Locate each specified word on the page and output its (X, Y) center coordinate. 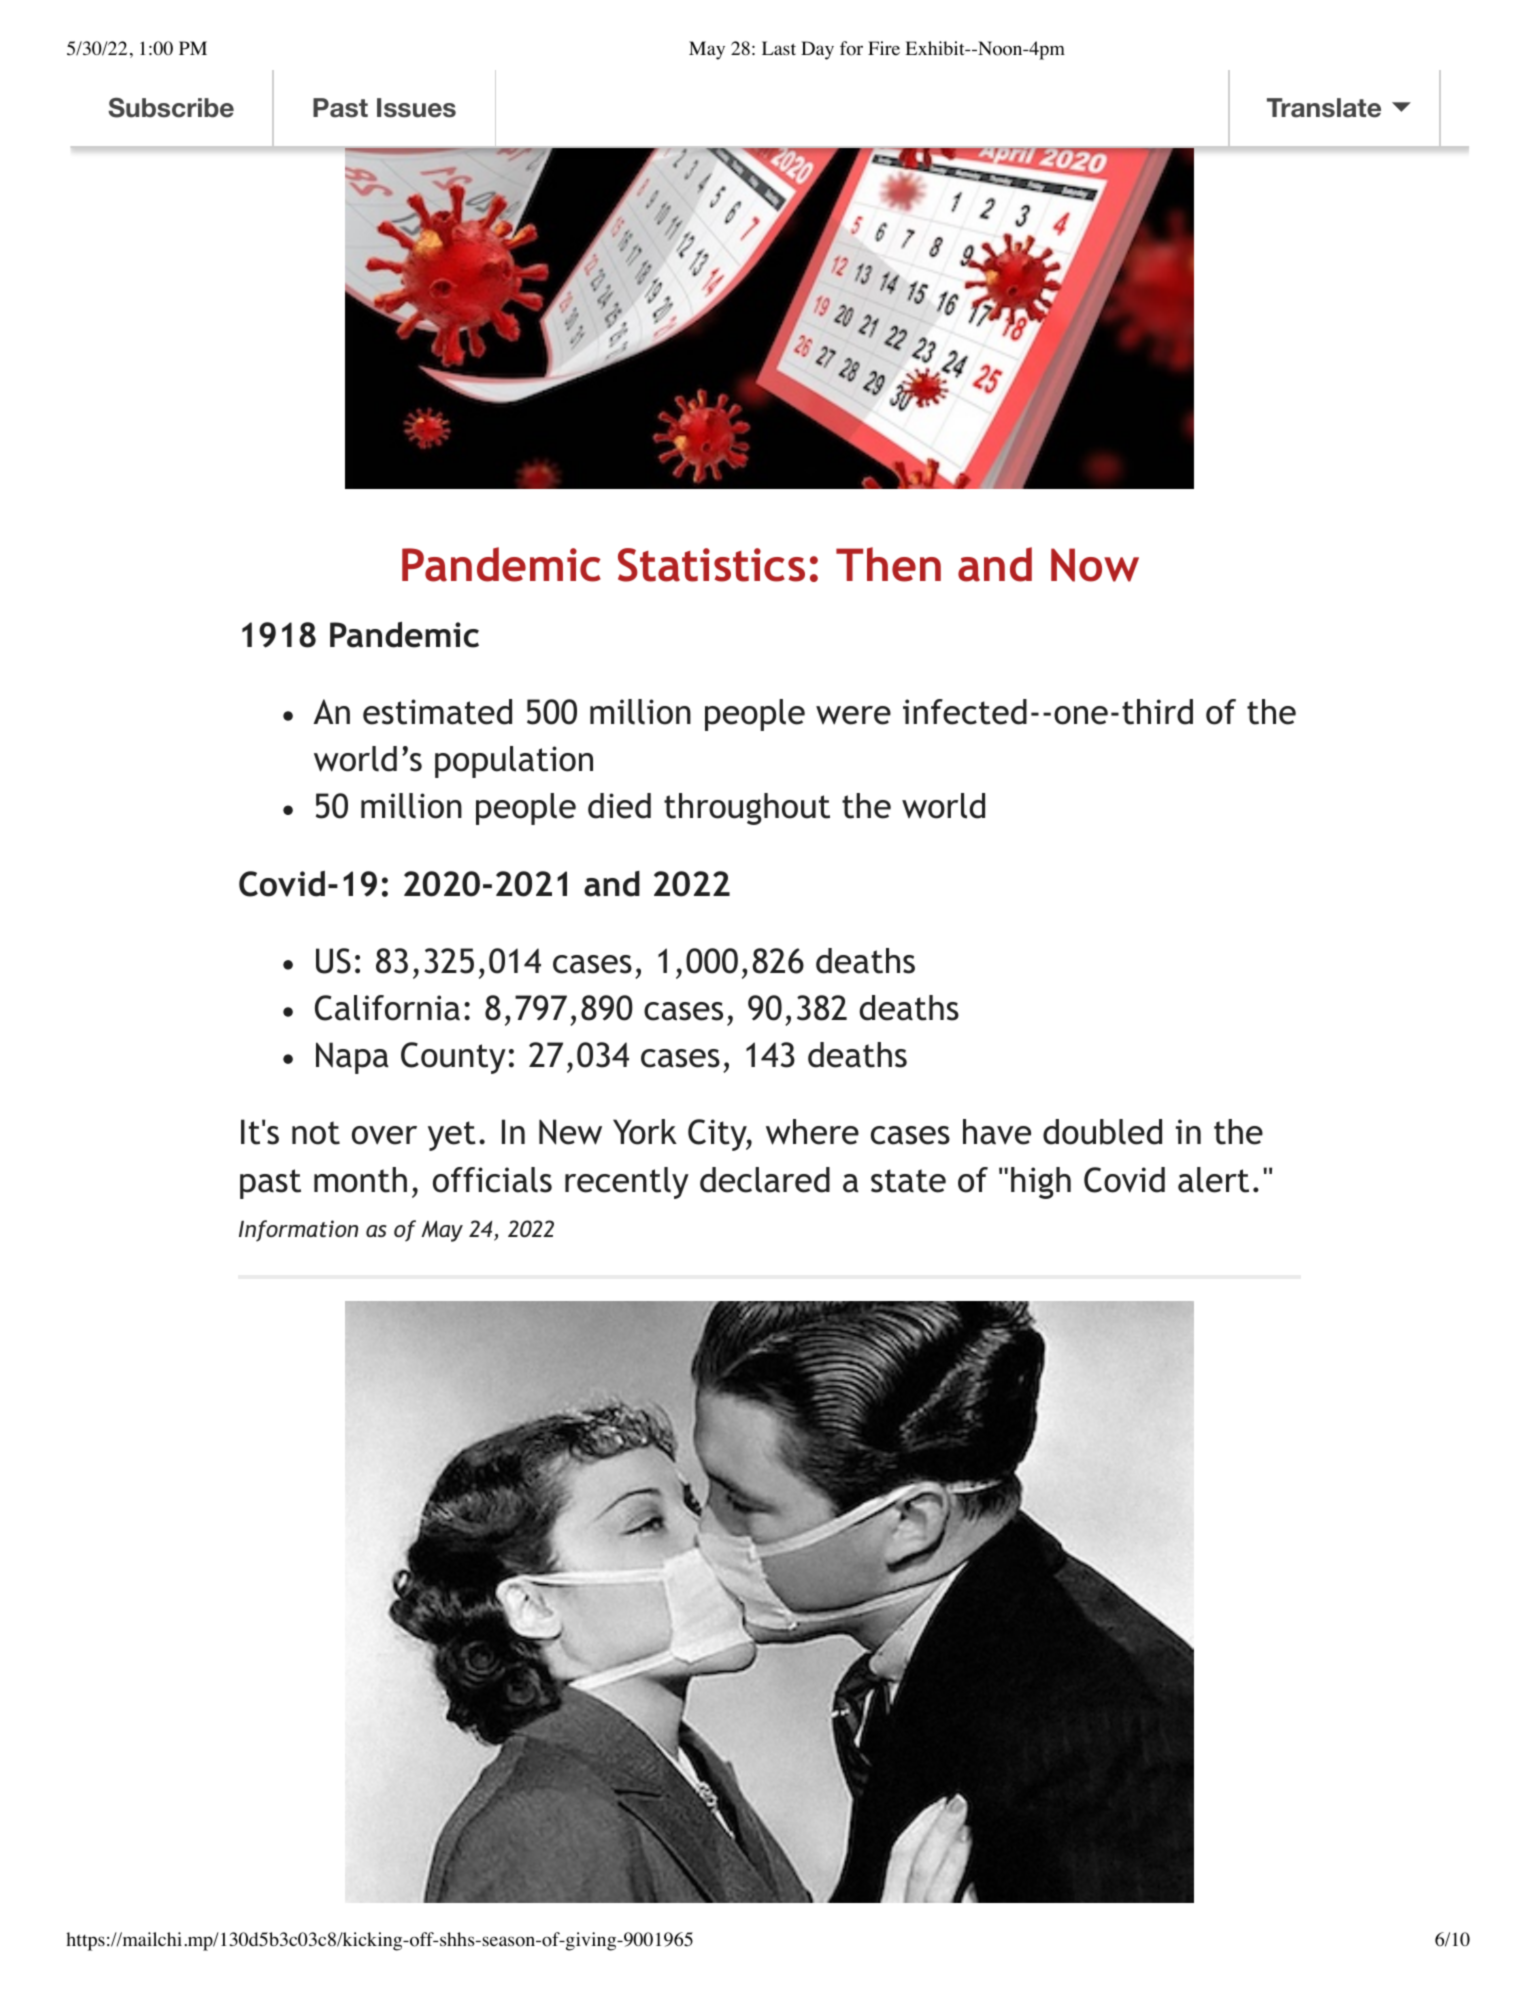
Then (888, 564)
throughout (747, 809)
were (853, 715)
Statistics (711, 565)
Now (1095, 565)
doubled (1102, 1132)
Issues (416, 108)
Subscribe (171, 107)
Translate (1324, 108)
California (387, 1008)
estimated (437, 712)
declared (765, 1180)
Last (779, 48)
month (360, 1180)
